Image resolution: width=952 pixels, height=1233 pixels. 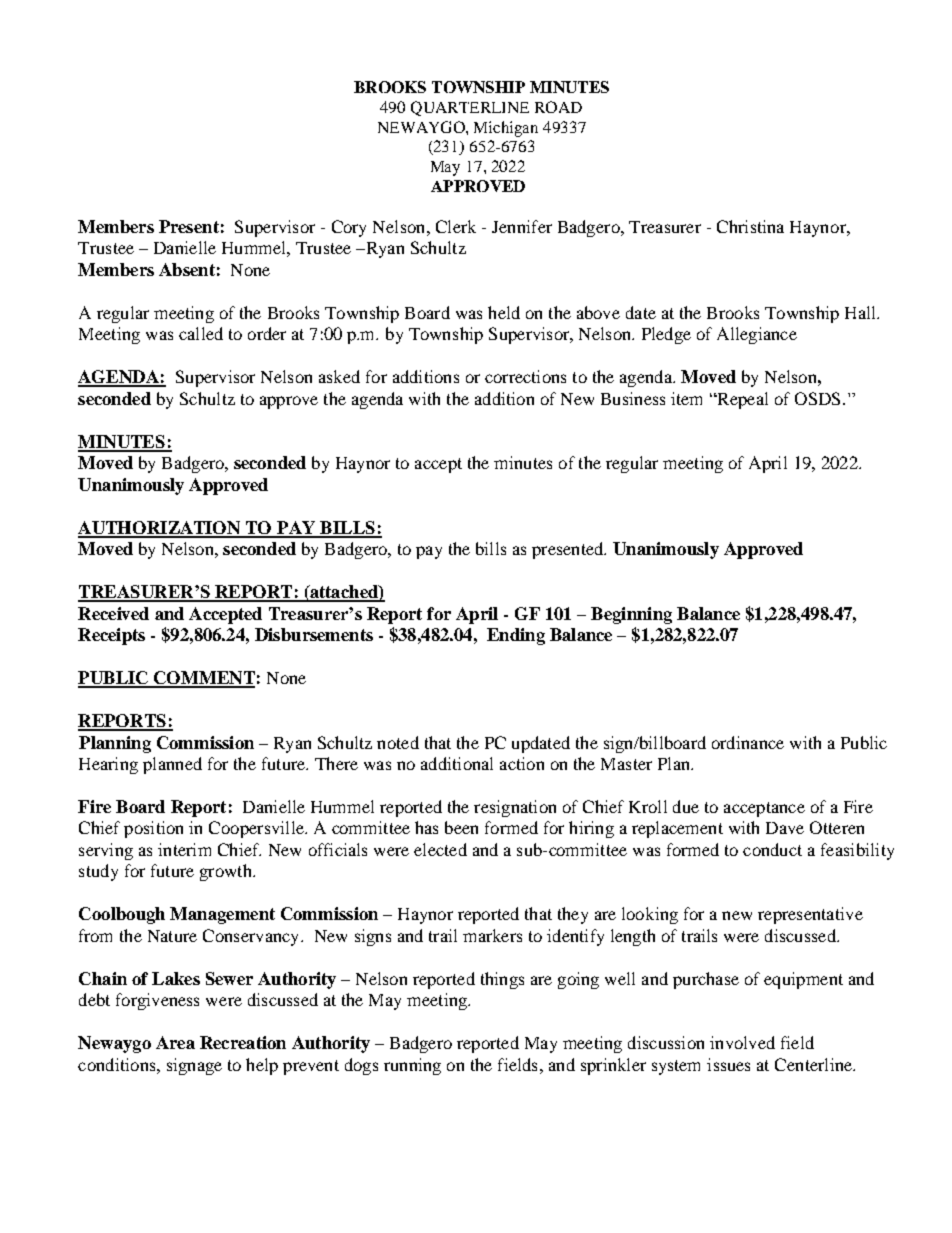 I want to click on corrections, so click(x=525, y=376).
